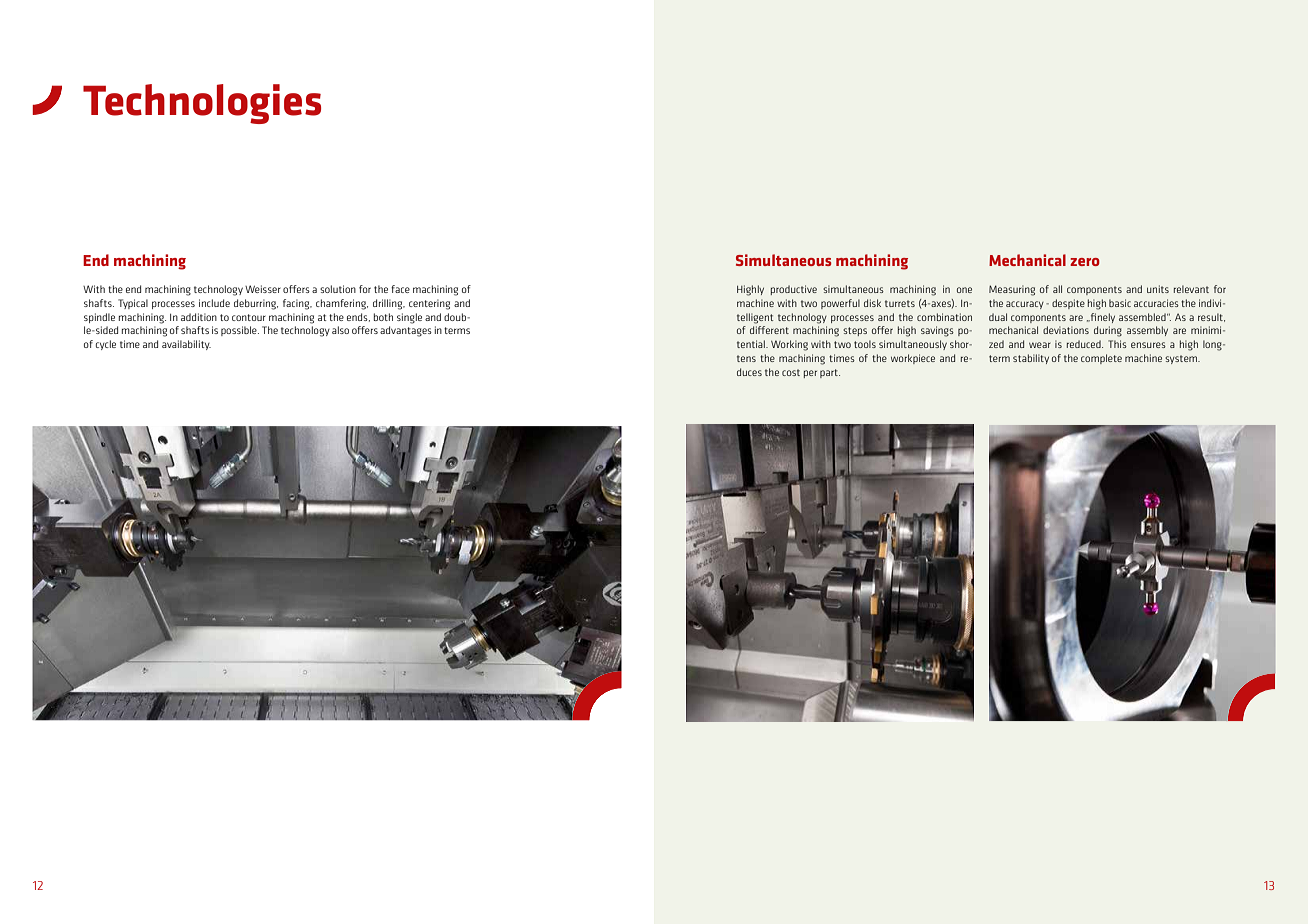 The height and width of the page is (924, 1308). What do you see at coordinates (202, 104) in the page?
I see `Technologies` at bounding box center [202, 104].
